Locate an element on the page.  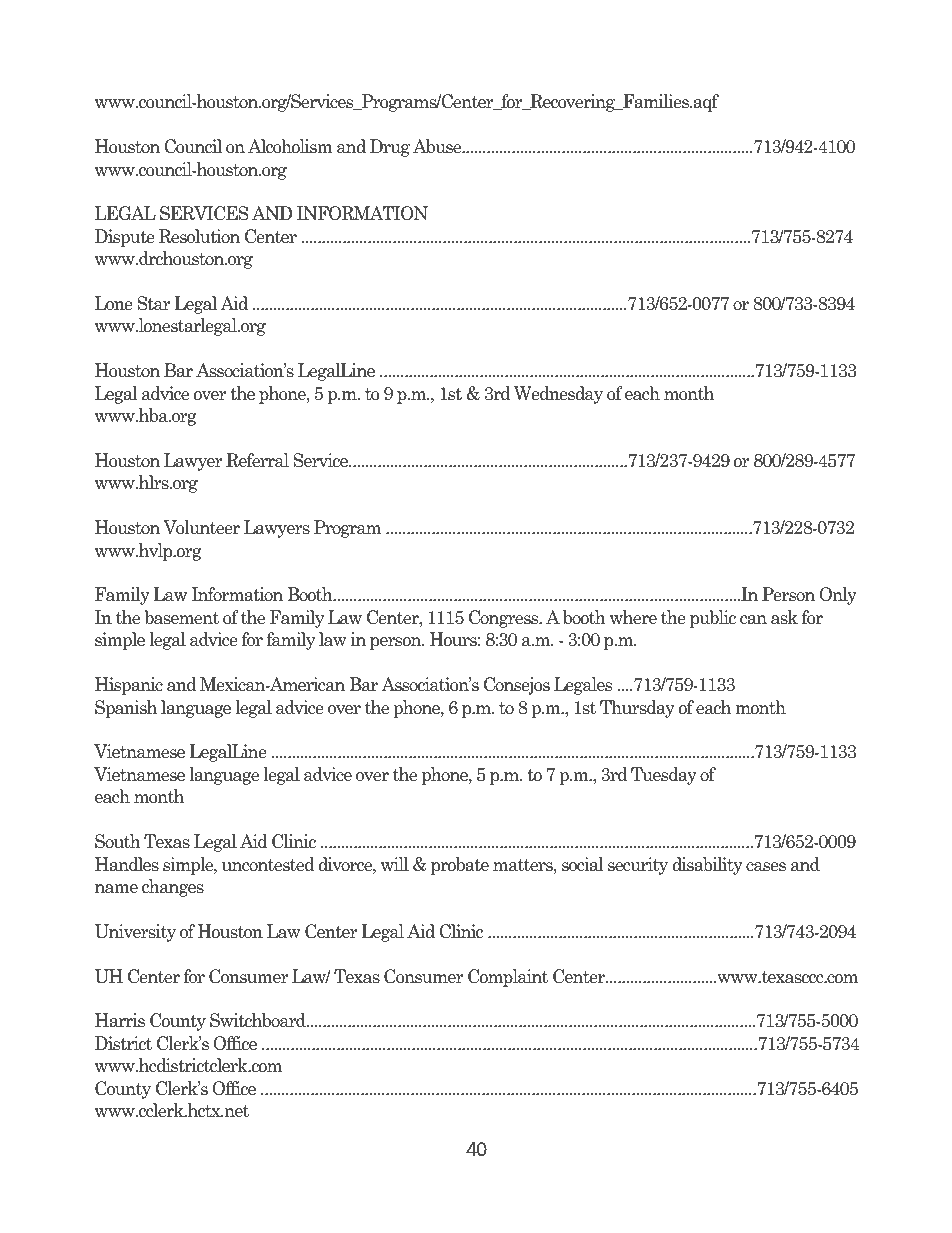
Harris is located at coordinates (120, 1020).
